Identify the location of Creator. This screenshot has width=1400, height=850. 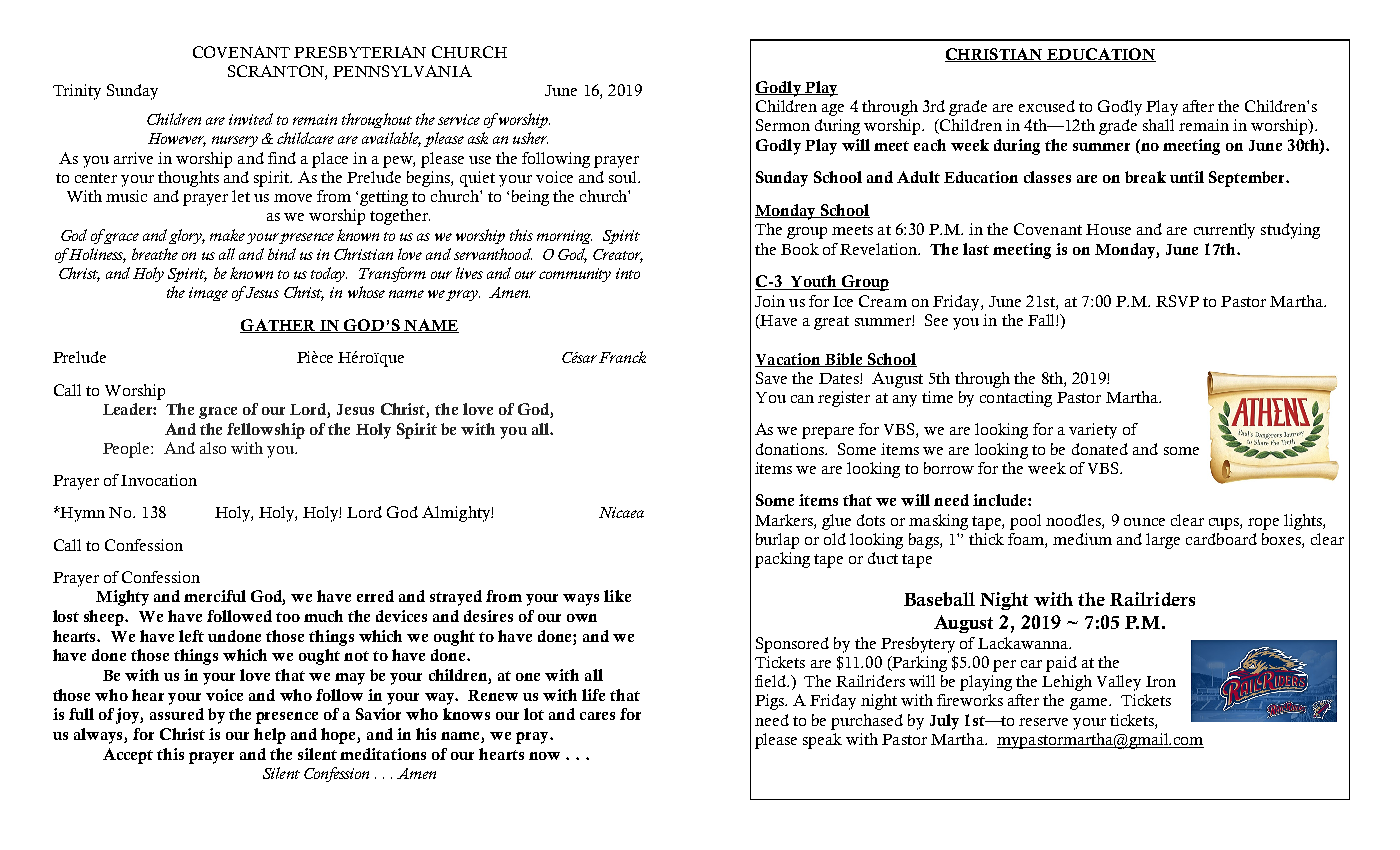
(618, 255).
